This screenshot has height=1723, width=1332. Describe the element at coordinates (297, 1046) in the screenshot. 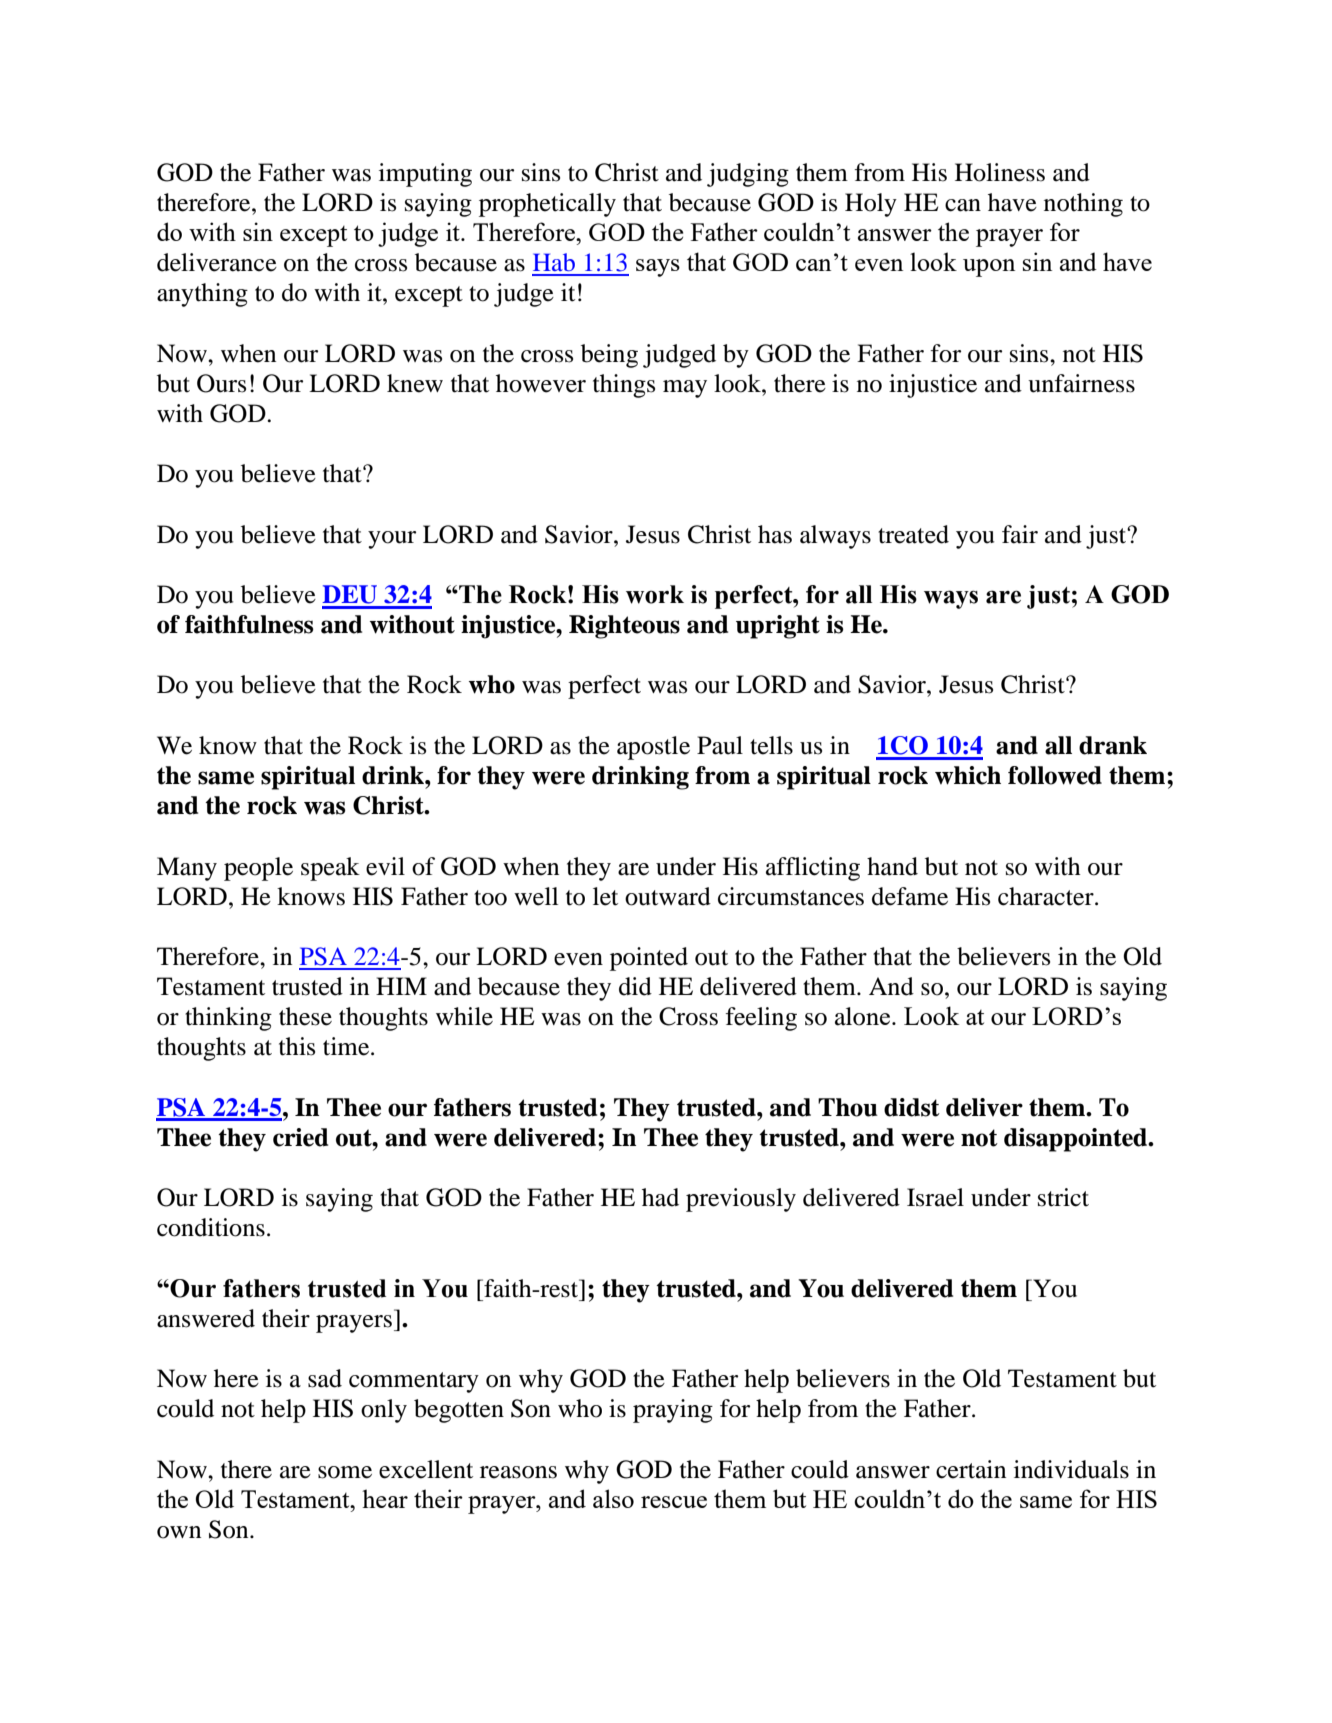

I see `this` at that location.
